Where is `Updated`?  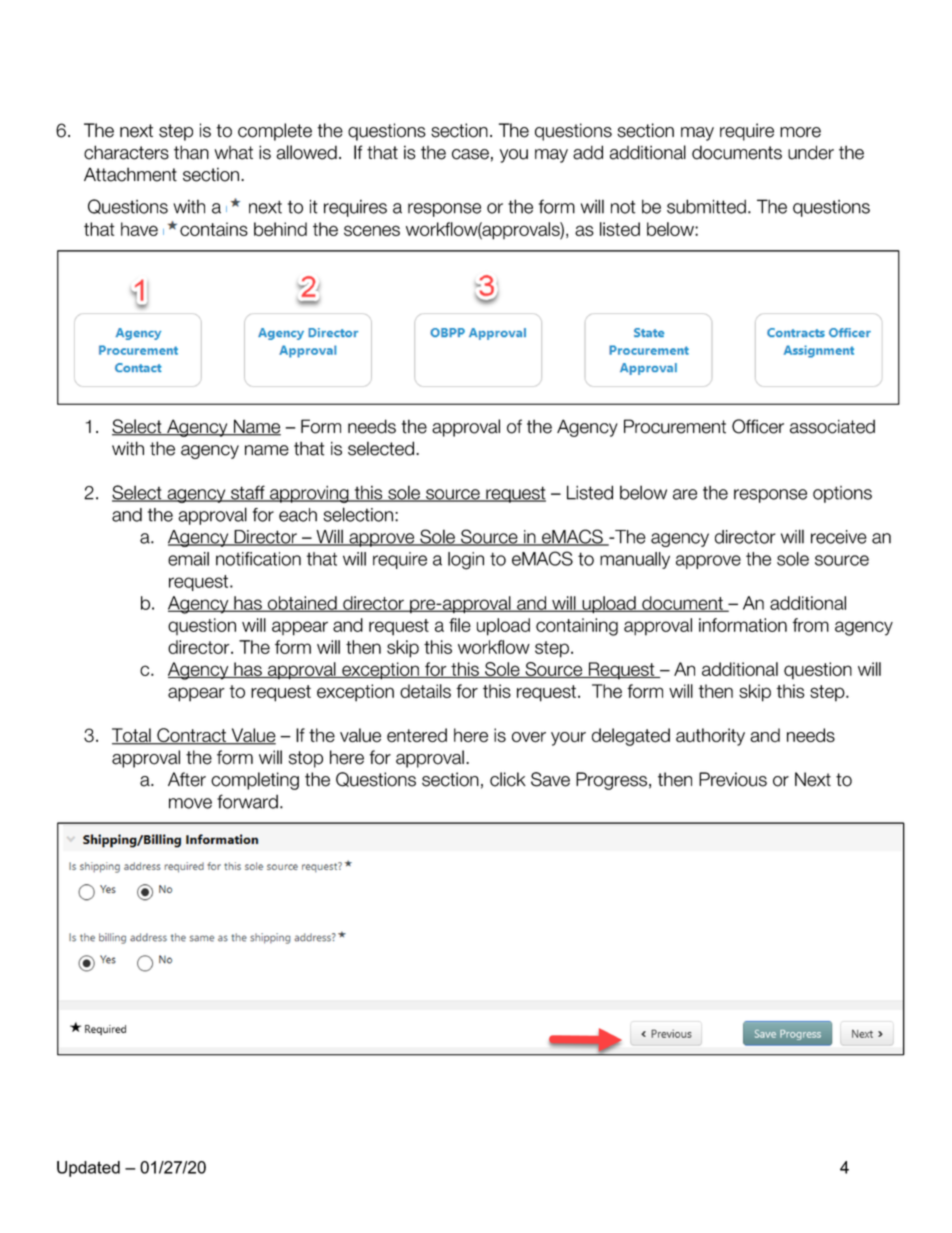 Updated is located at coordinates (88, 1169).
